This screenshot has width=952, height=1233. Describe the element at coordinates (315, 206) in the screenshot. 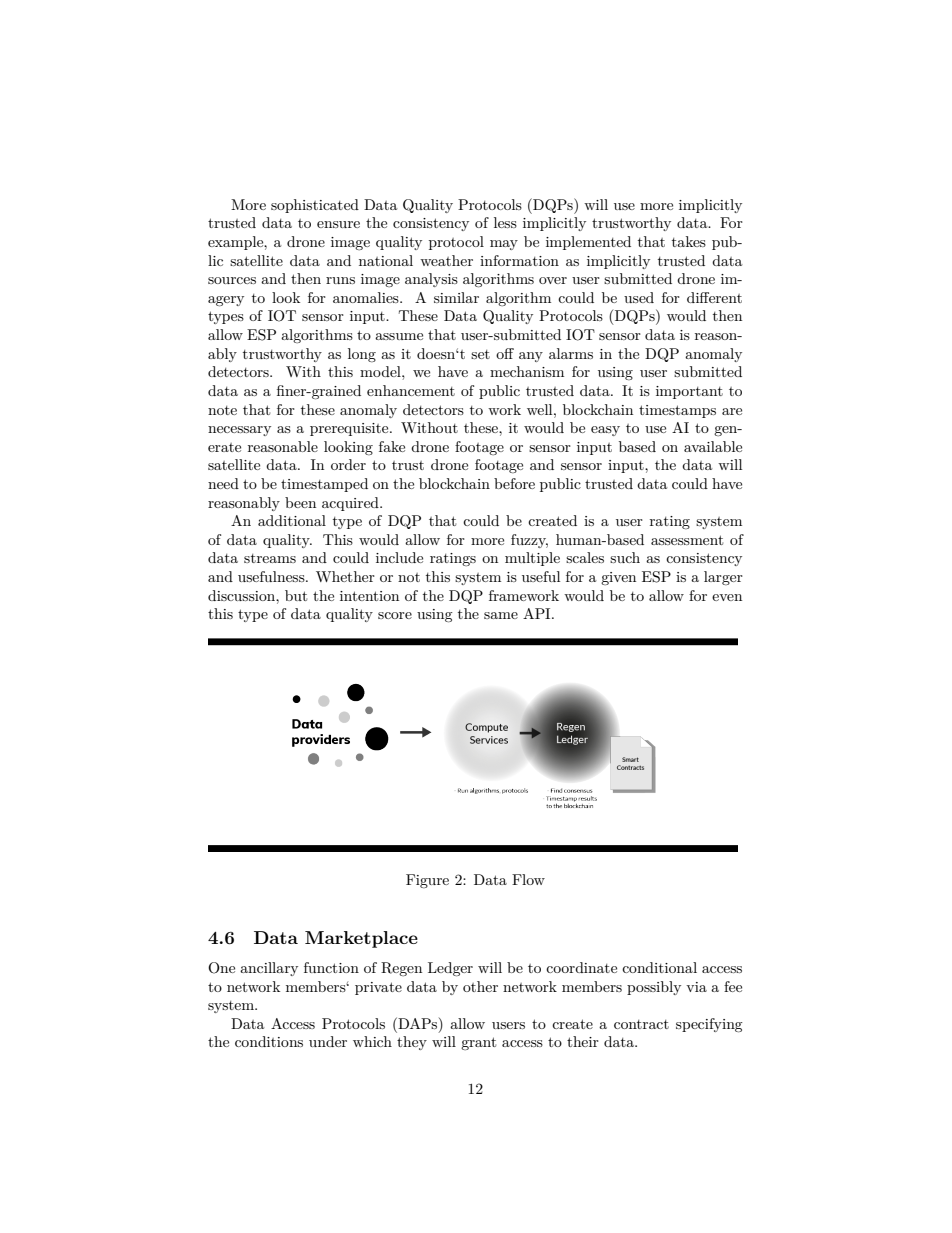

I see `sophisticated` at that location.
